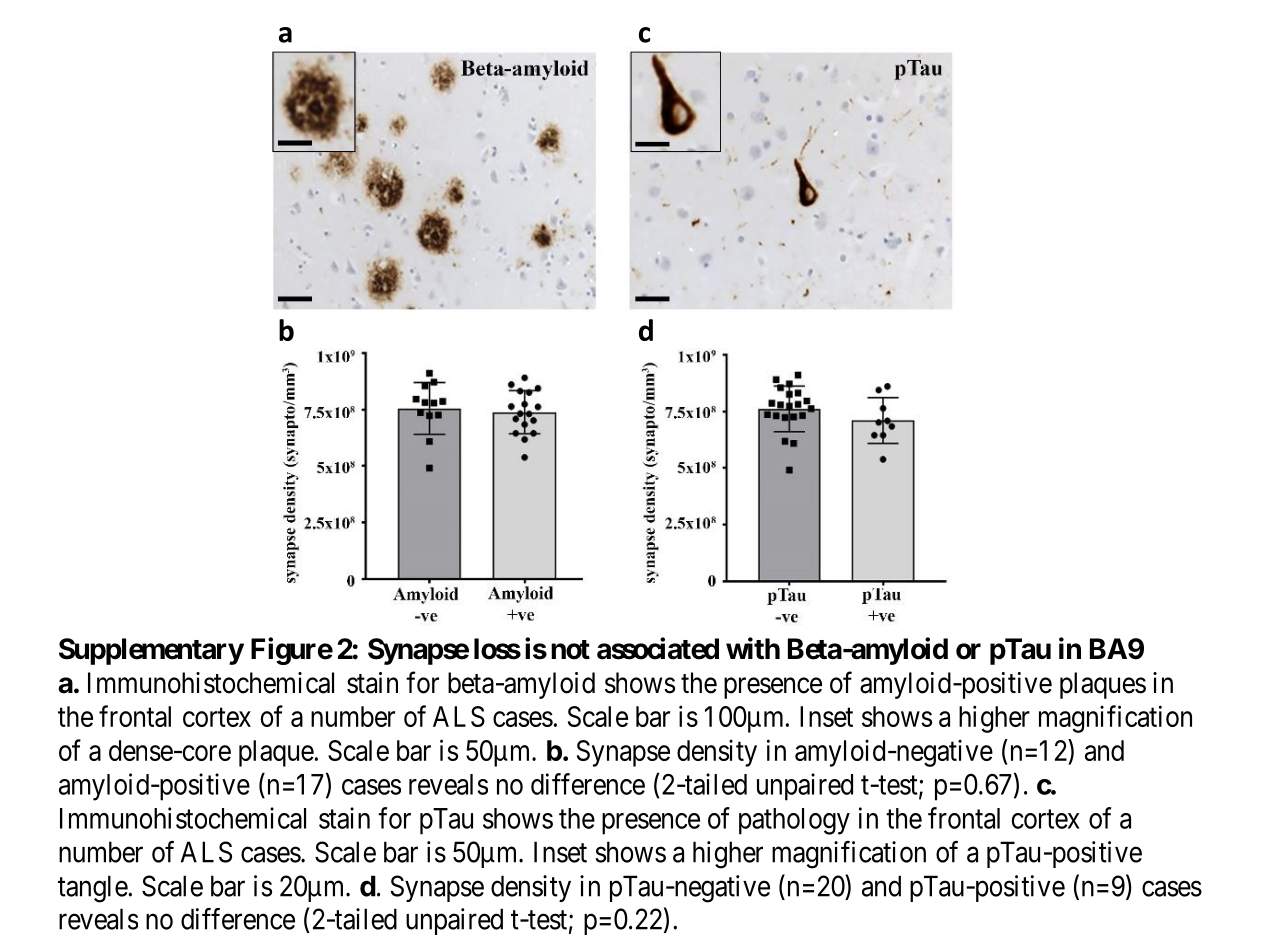  I want to click on not, so click(570, 650).
